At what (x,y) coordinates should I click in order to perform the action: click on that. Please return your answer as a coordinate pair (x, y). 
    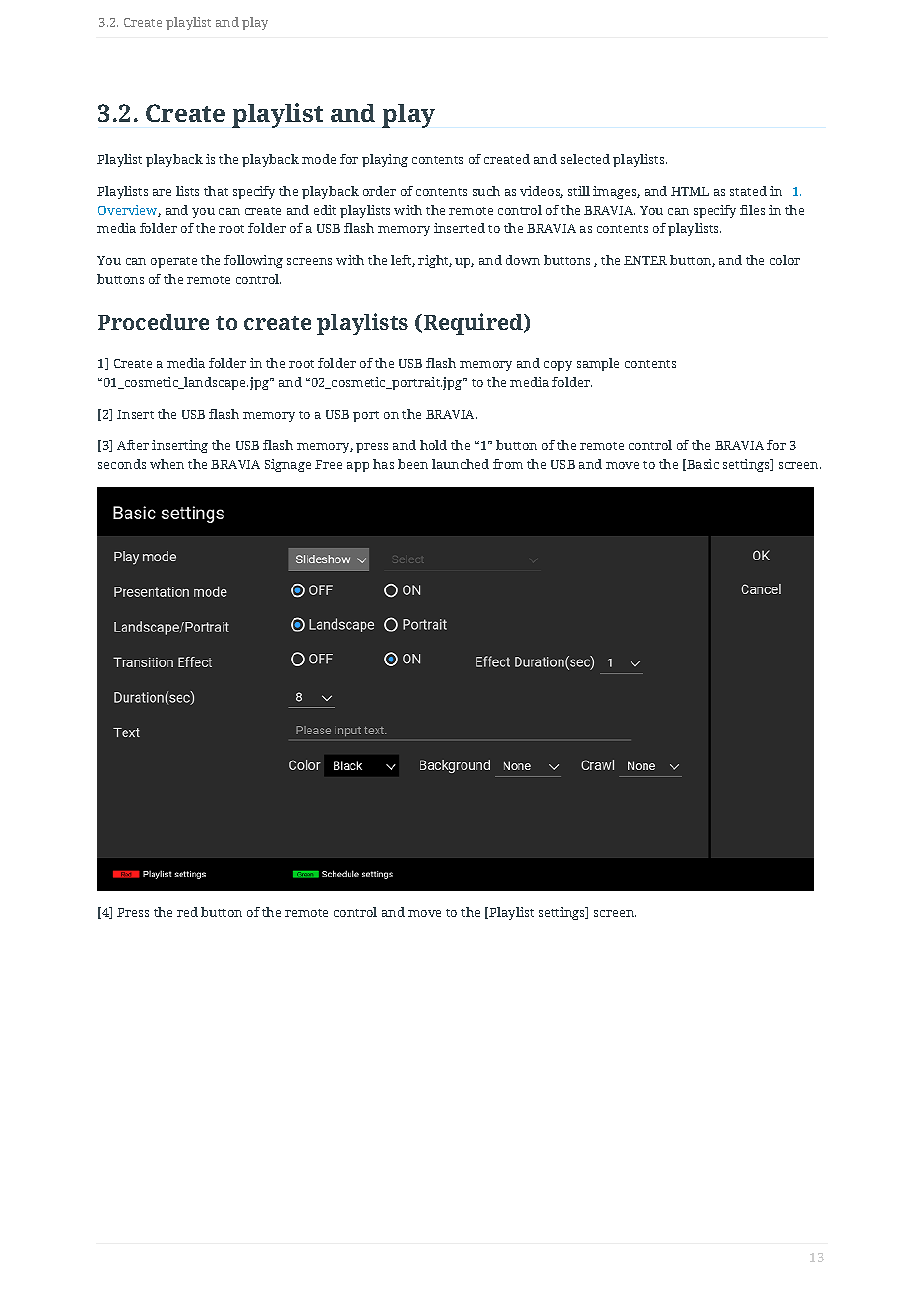
    Looking at the image, I should click on (216, 191).
